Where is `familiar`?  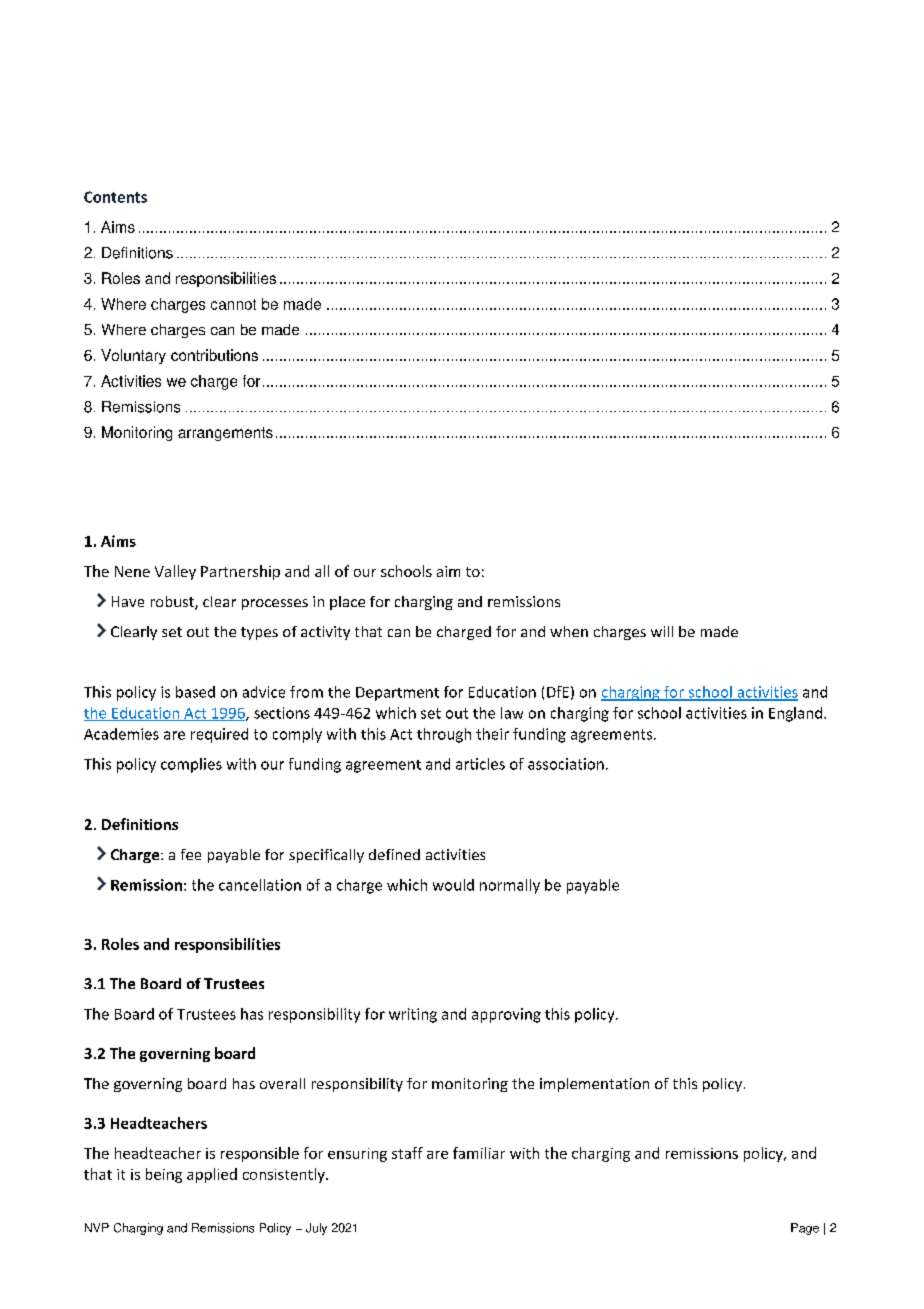 familiar is located at coordinates (479, 1153).
